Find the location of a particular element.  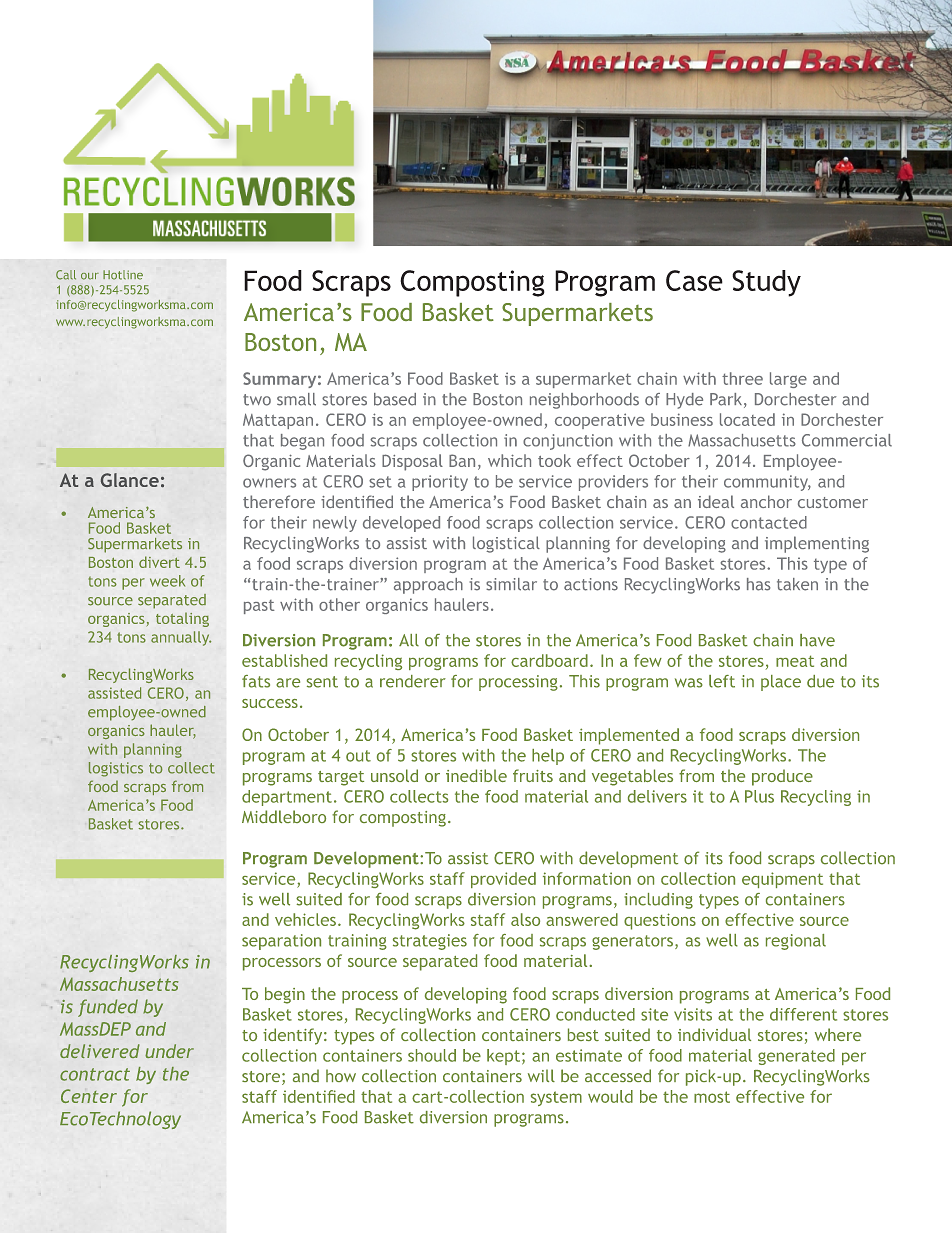

renderer is located at coordinates (413, 681).
